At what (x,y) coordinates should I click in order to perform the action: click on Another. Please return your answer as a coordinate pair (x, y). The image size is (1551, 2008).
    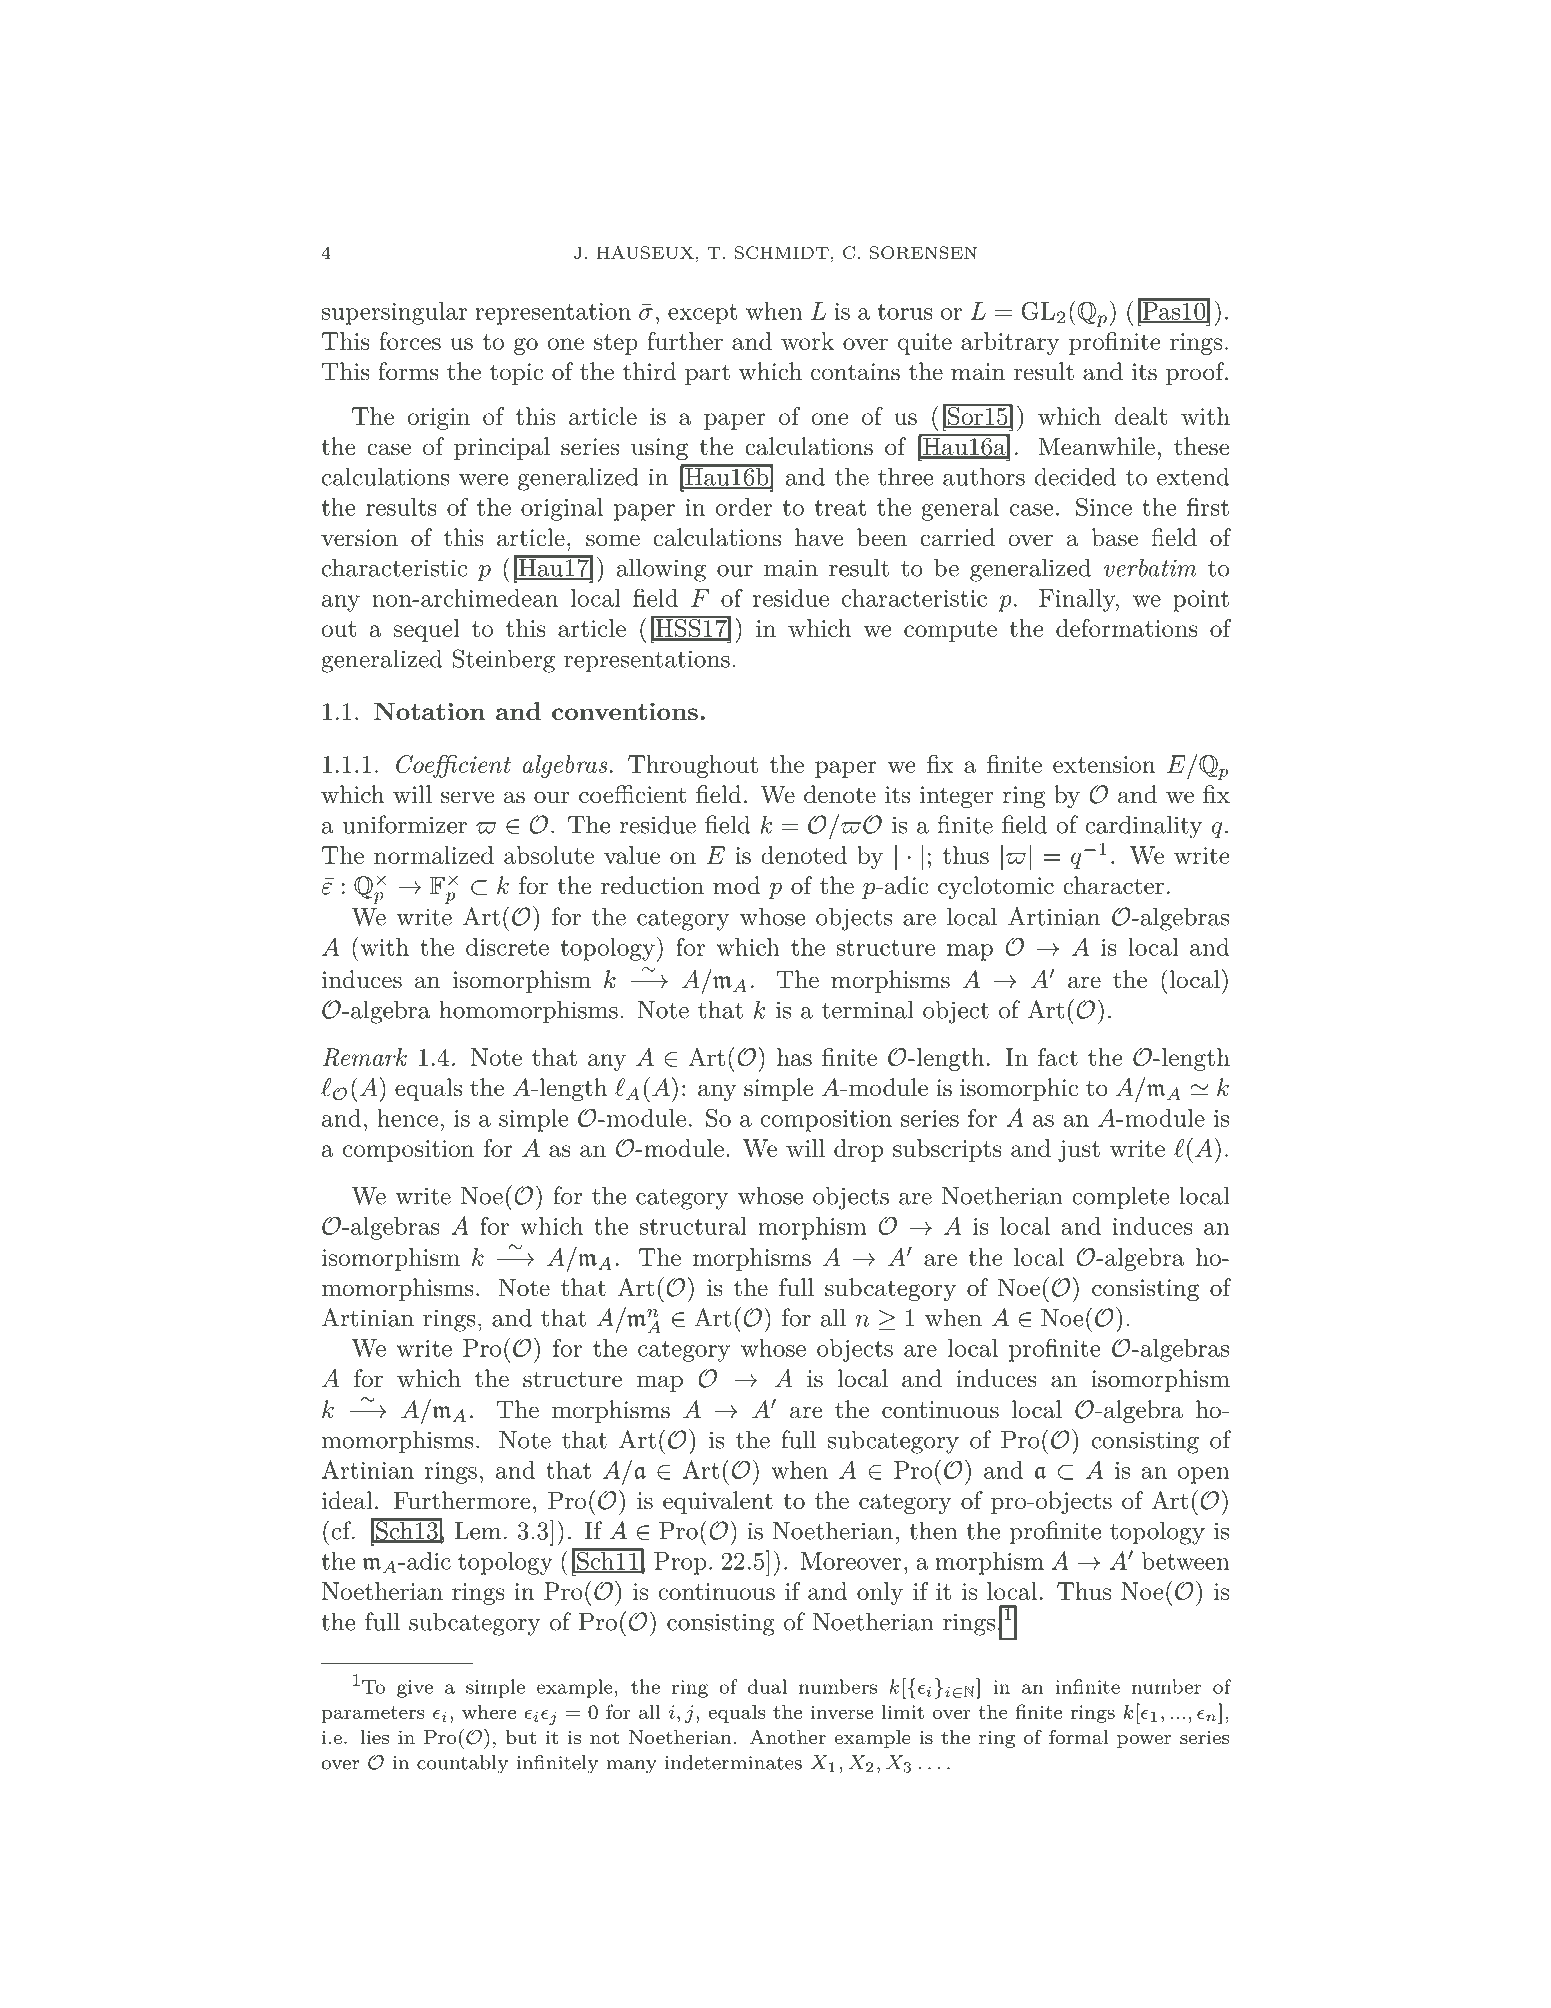
    Looking at the image, I should click on (788, 1736).
